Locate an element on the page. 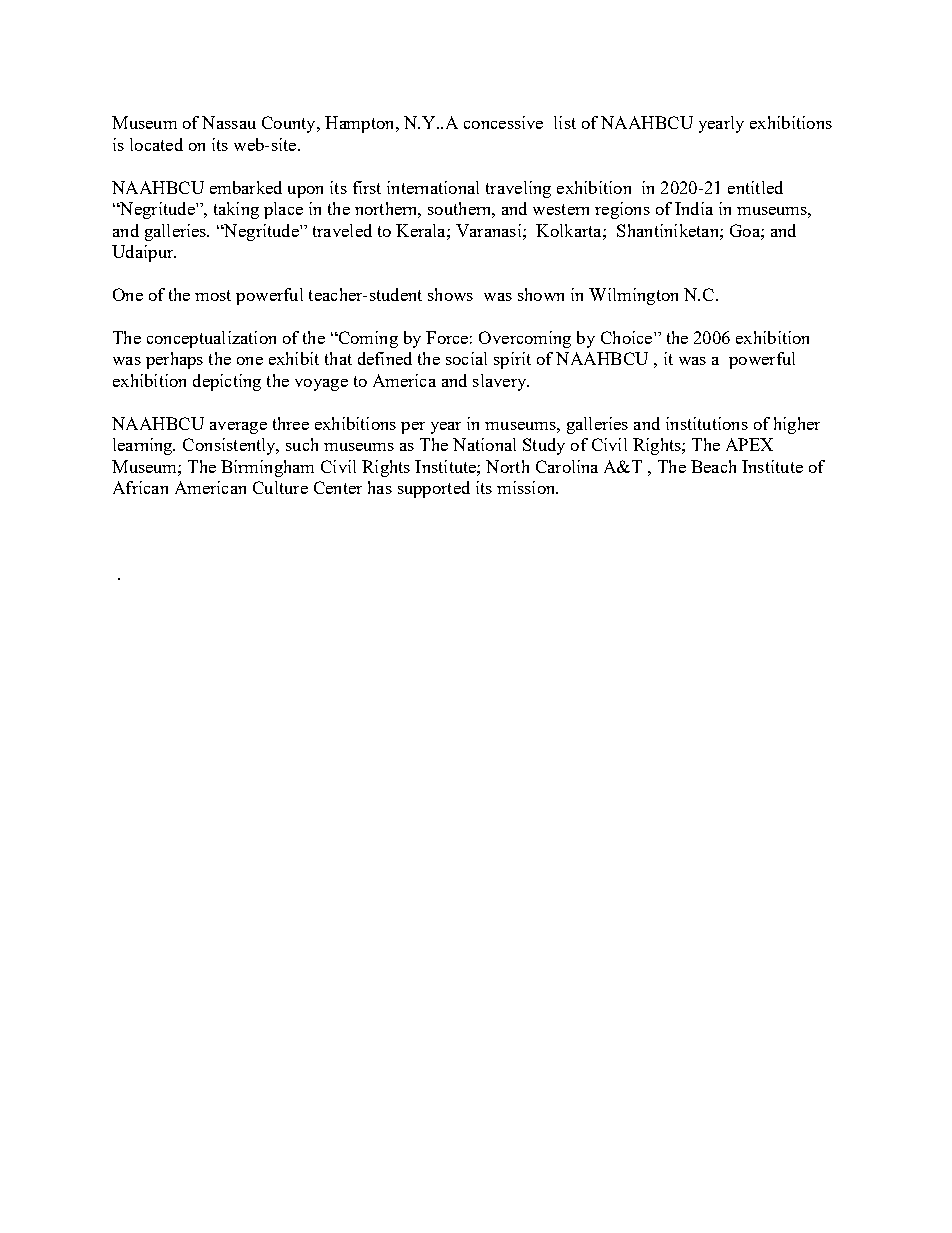 The image size is (952, 1233). social is located at coordinates (466, 358).
